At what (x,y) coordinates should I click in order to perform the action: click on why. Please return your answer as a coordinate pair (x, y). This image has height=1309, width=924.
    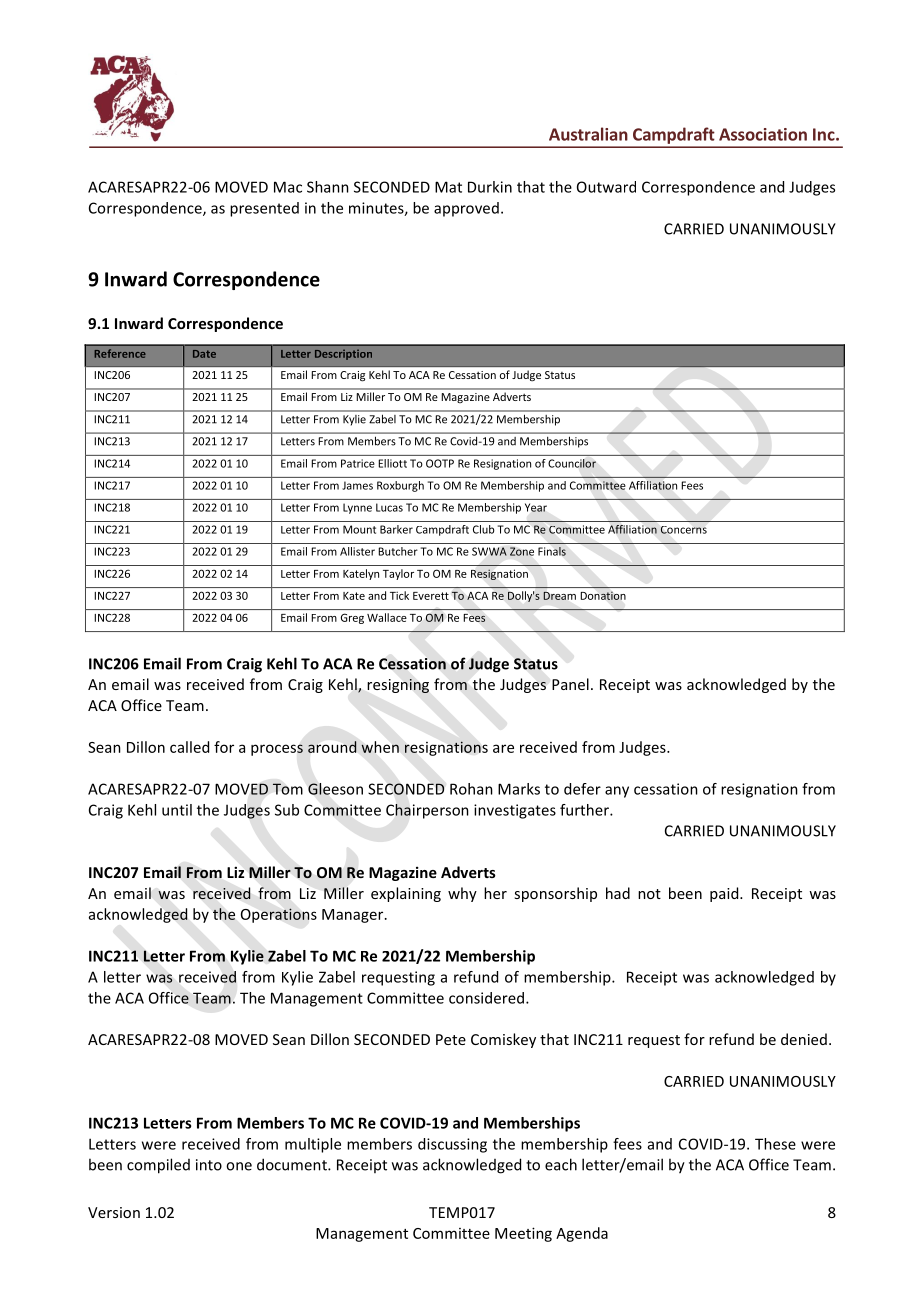
    Looking at the image, I should click on (462, 894).
